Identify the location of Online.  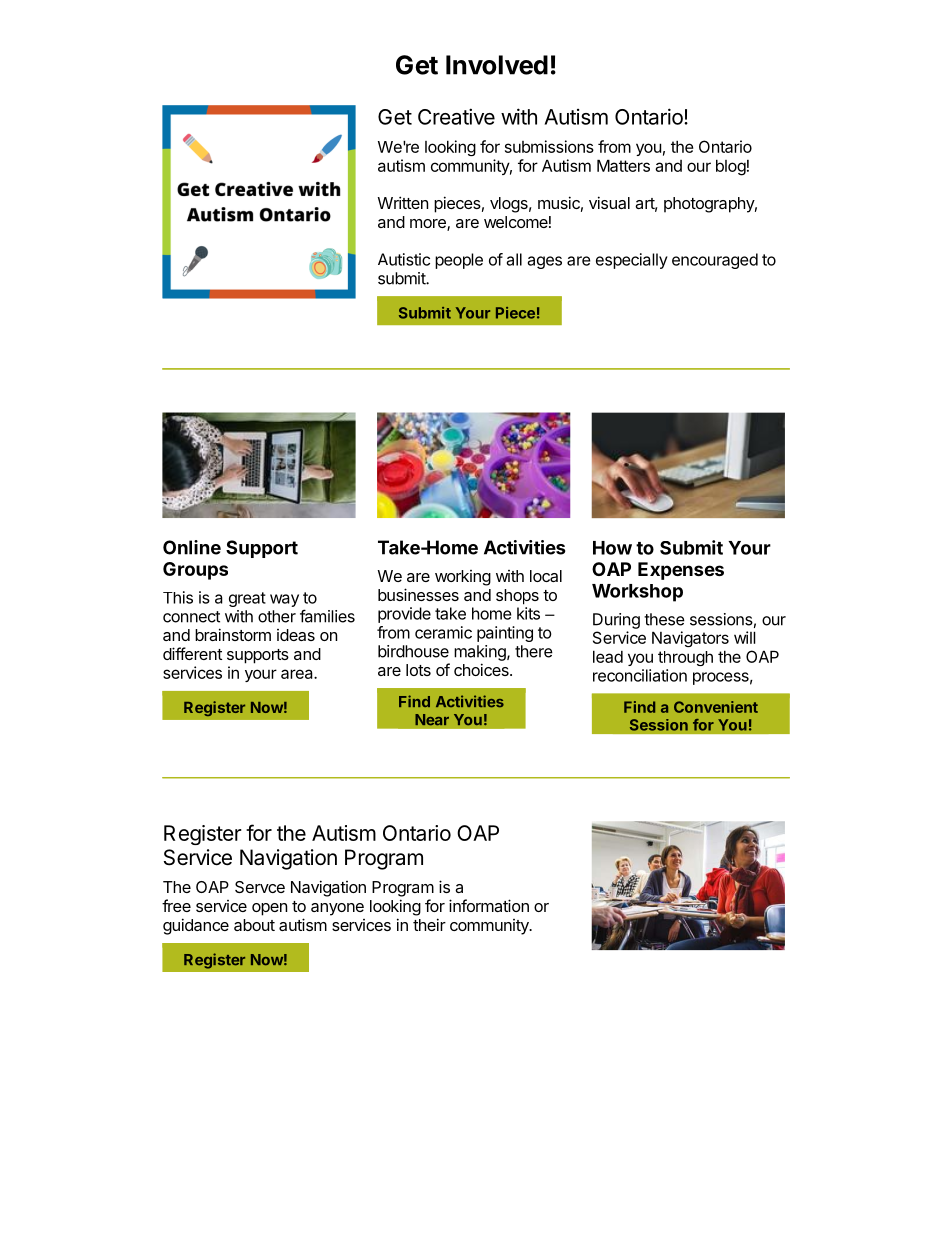
(192, 547).
